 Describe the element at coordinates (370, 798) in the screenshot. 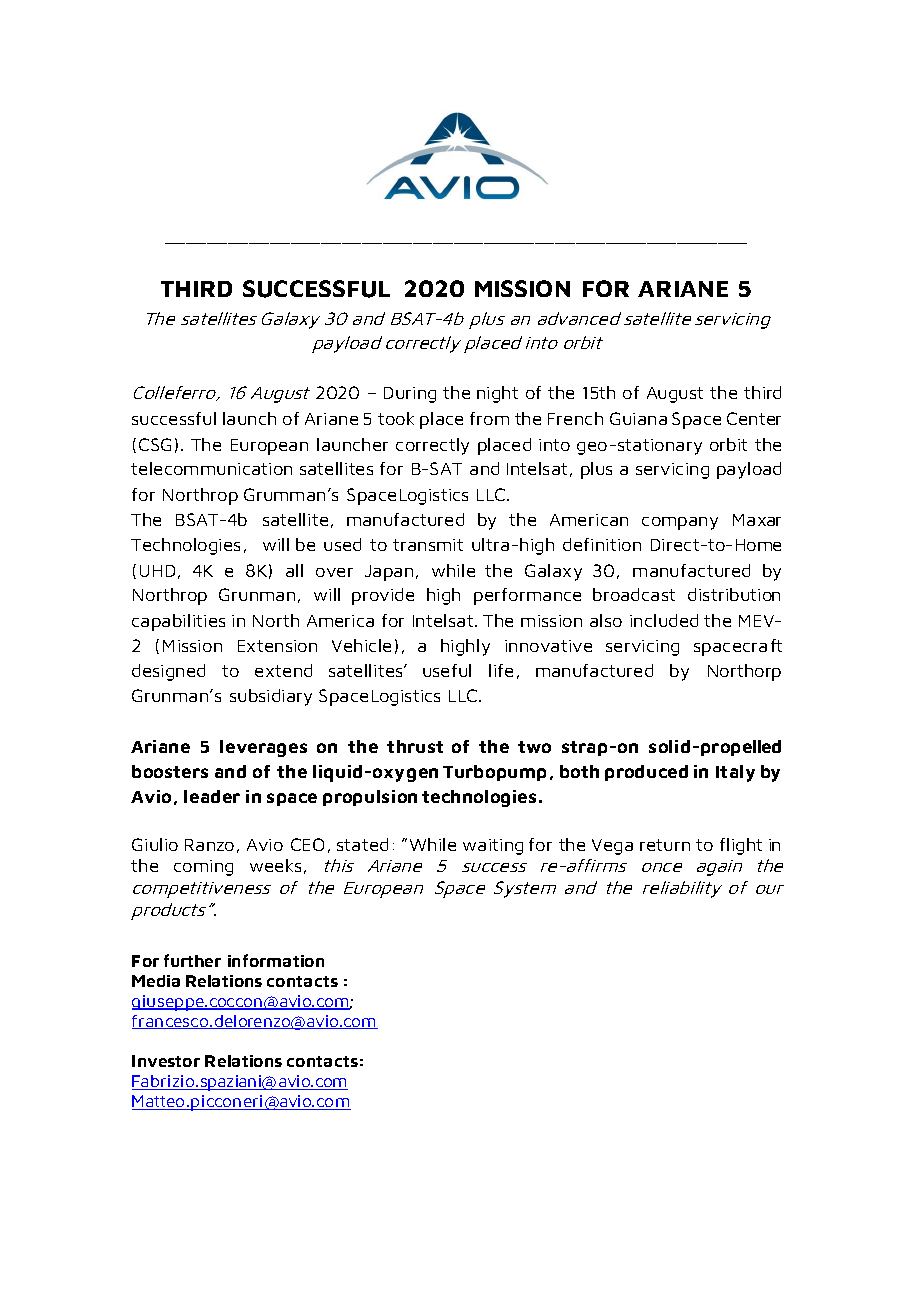

I see `propulsion` at that location.
